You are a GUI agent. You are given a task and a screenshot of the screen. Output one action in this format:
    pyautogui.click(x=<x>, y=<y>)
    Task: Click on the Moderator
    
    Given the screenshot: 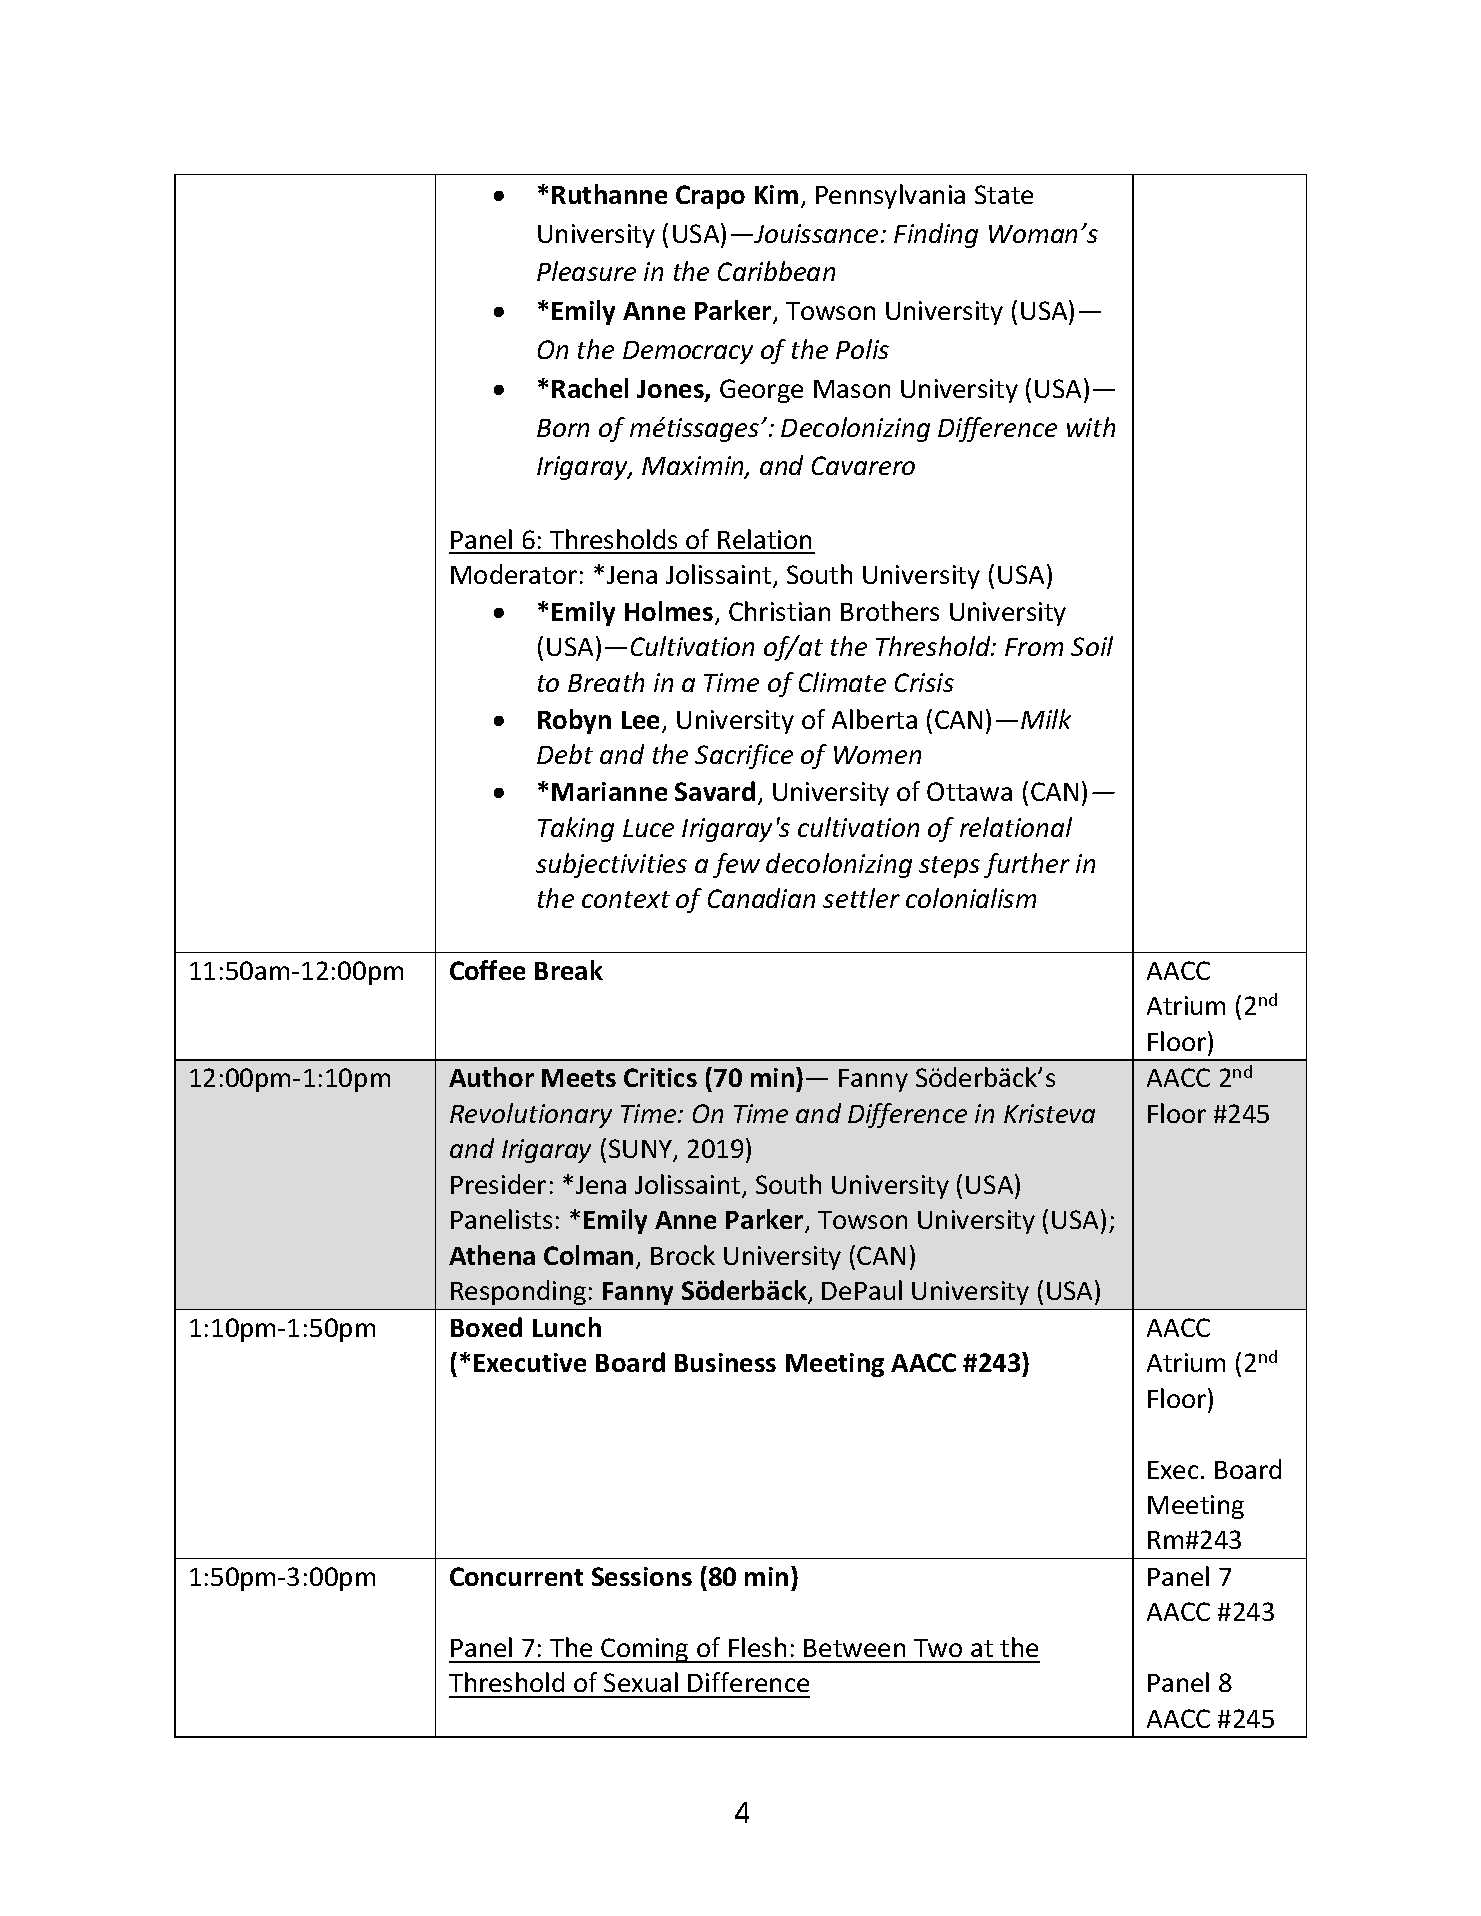 What is the action you would take?
    pyautogui.click(x=514, y=574)
